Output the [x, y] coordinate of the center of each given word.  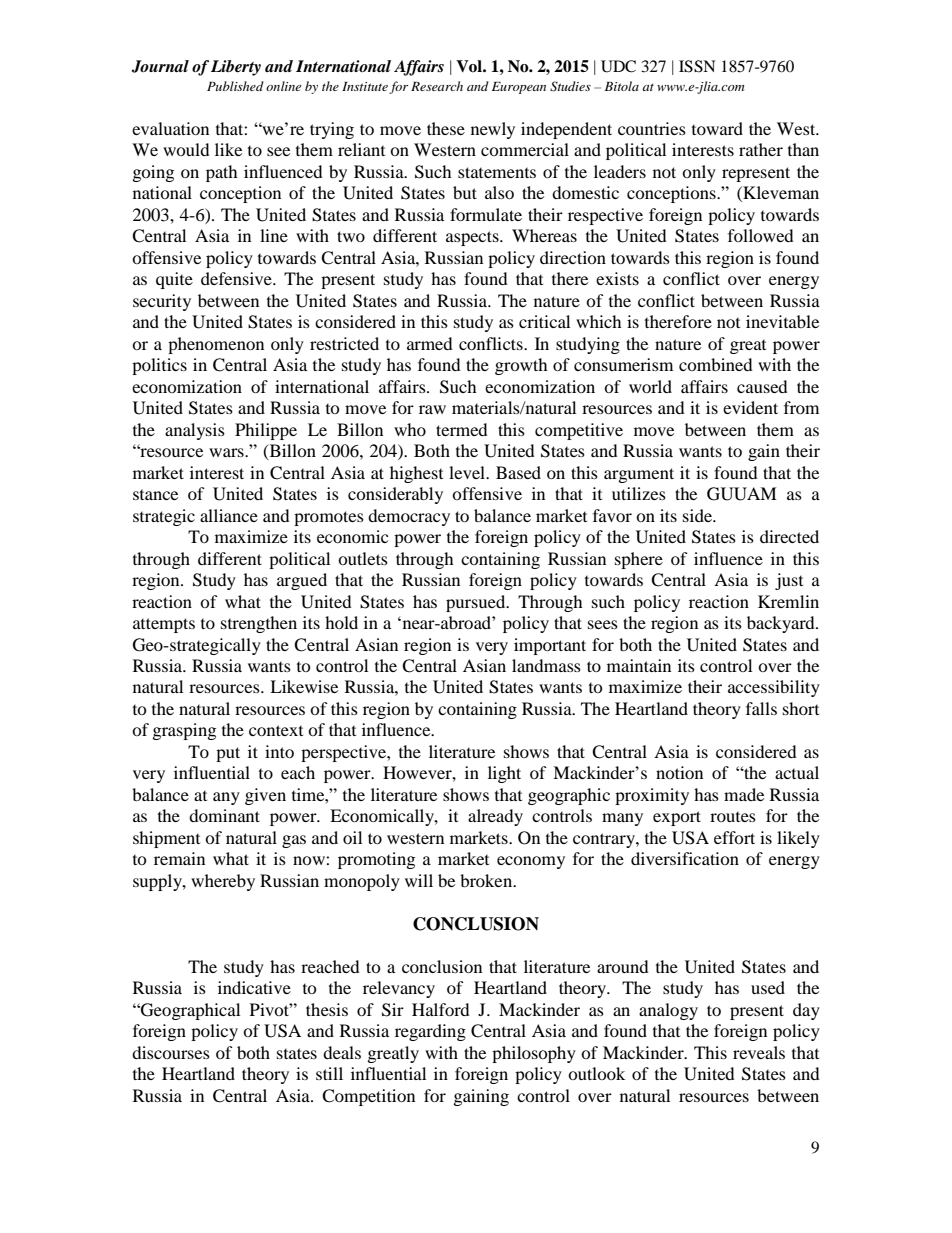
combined [716, 364]
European [519, 88]
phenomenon [216, 345]
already [495, 817]
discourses [171, 1052]
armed [430, 343]
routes [733, 817]
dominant [224, 815]
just [789, 581]
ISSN [697, 66]
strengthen [259, 624]
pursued [477, 603]
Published [235, 86]
